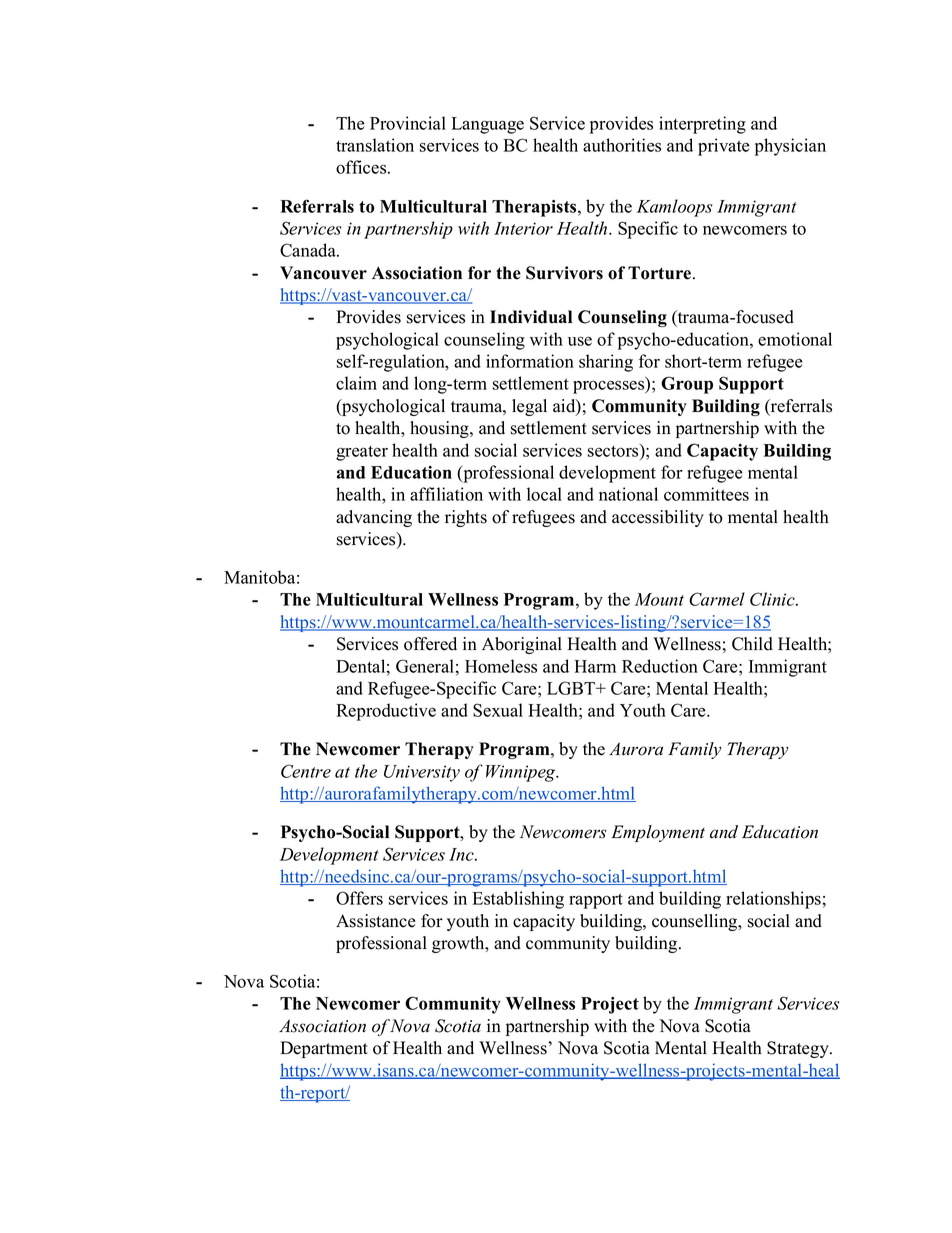 The image size is (952, 1233). Describe the element at coordinates (622, 145) in the screenshot. I see `authorities` at that location.
